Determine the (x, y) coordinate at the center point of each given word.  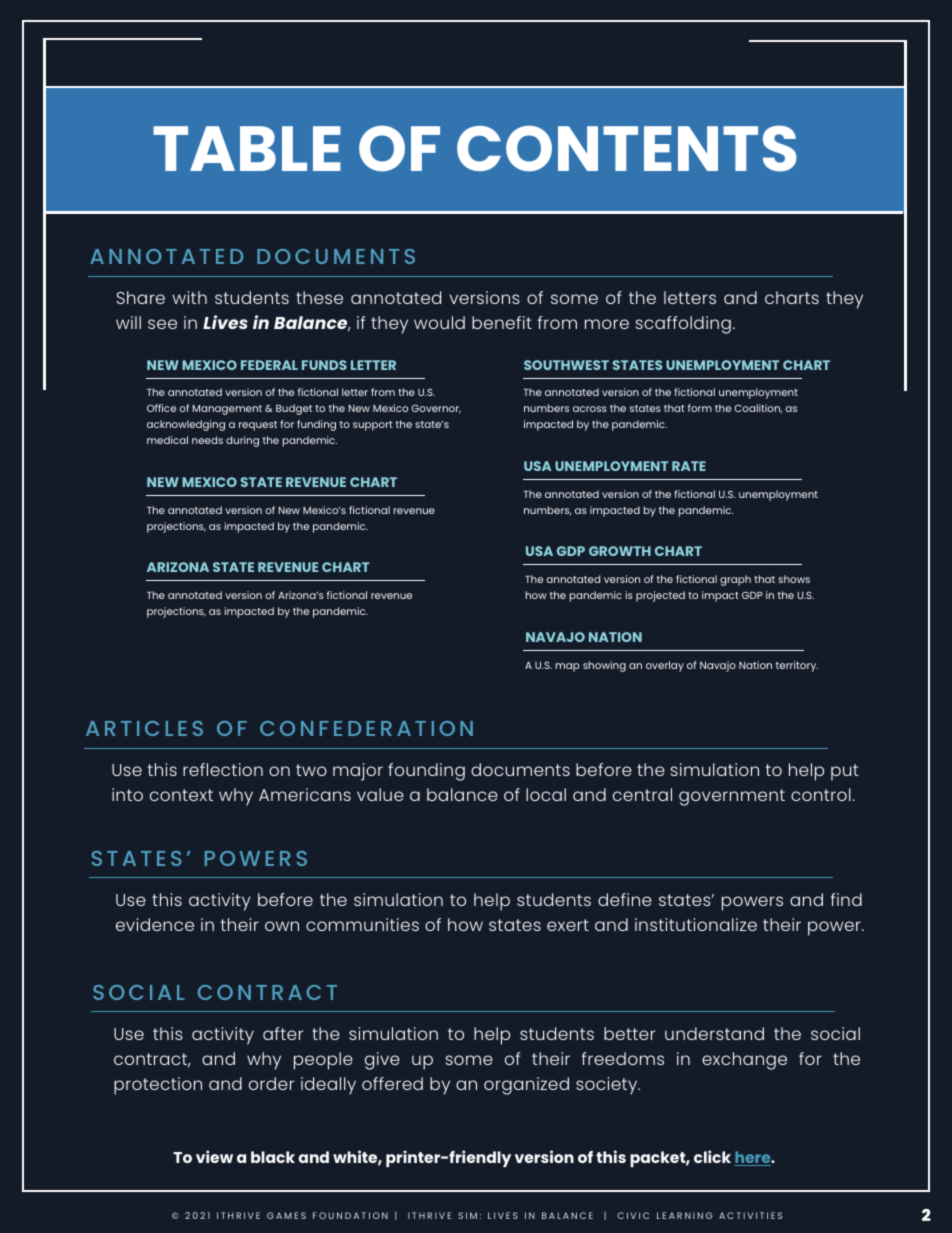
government (732, 797)
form (700, 408)
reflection (223, 769)
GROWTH (620, 551)
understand (714, 1033)
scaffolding (683, 325)
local (546, 794)
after (283, 1033)
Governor (436, 409)
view (214, 1156)
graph (735, 580)
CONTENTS (627, 148)
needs (207, 440)
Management (227, 410)
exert (568, 925)
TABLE (247, 148)
